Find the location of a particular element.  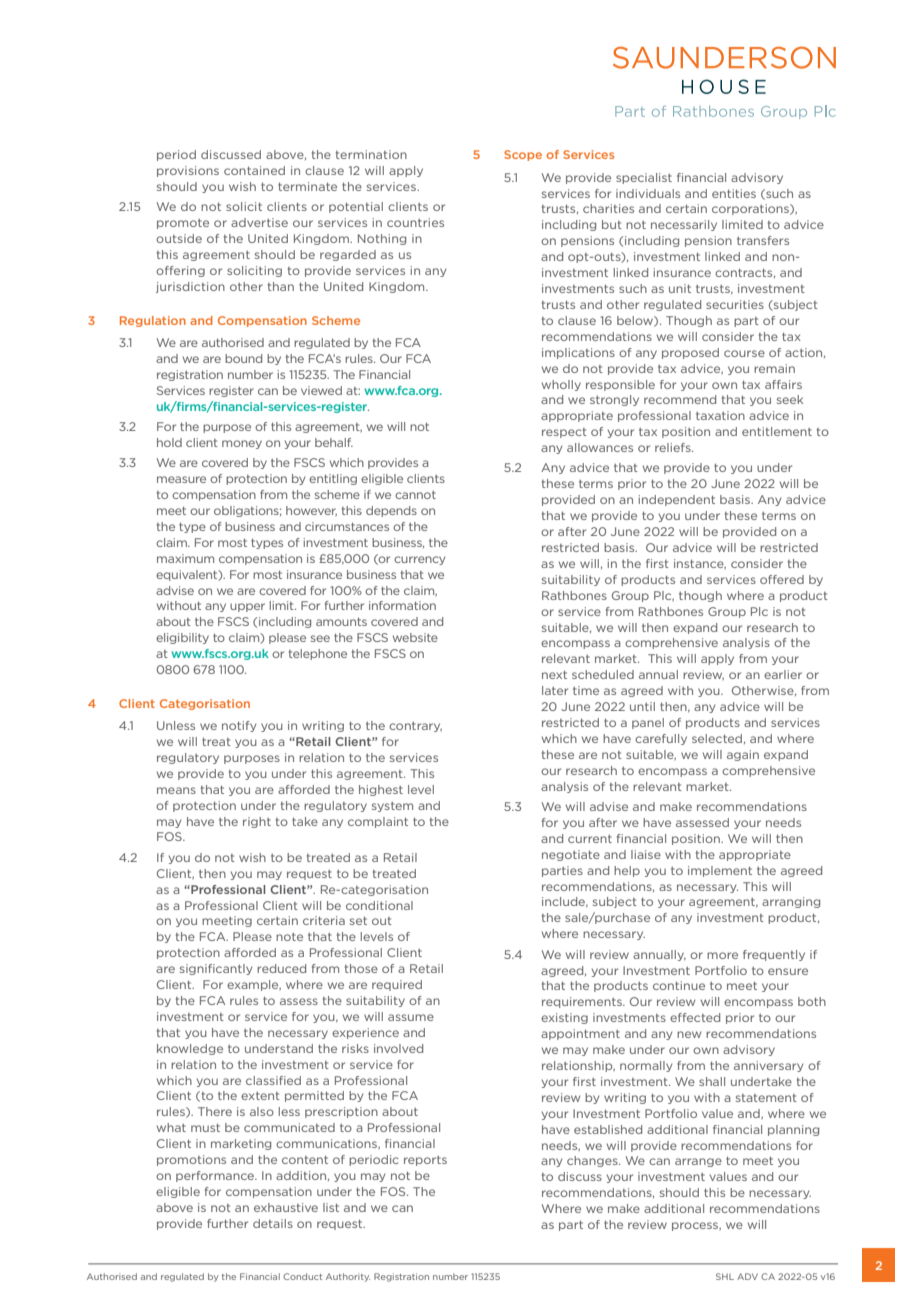

right is located at coordinates (257, 822).
